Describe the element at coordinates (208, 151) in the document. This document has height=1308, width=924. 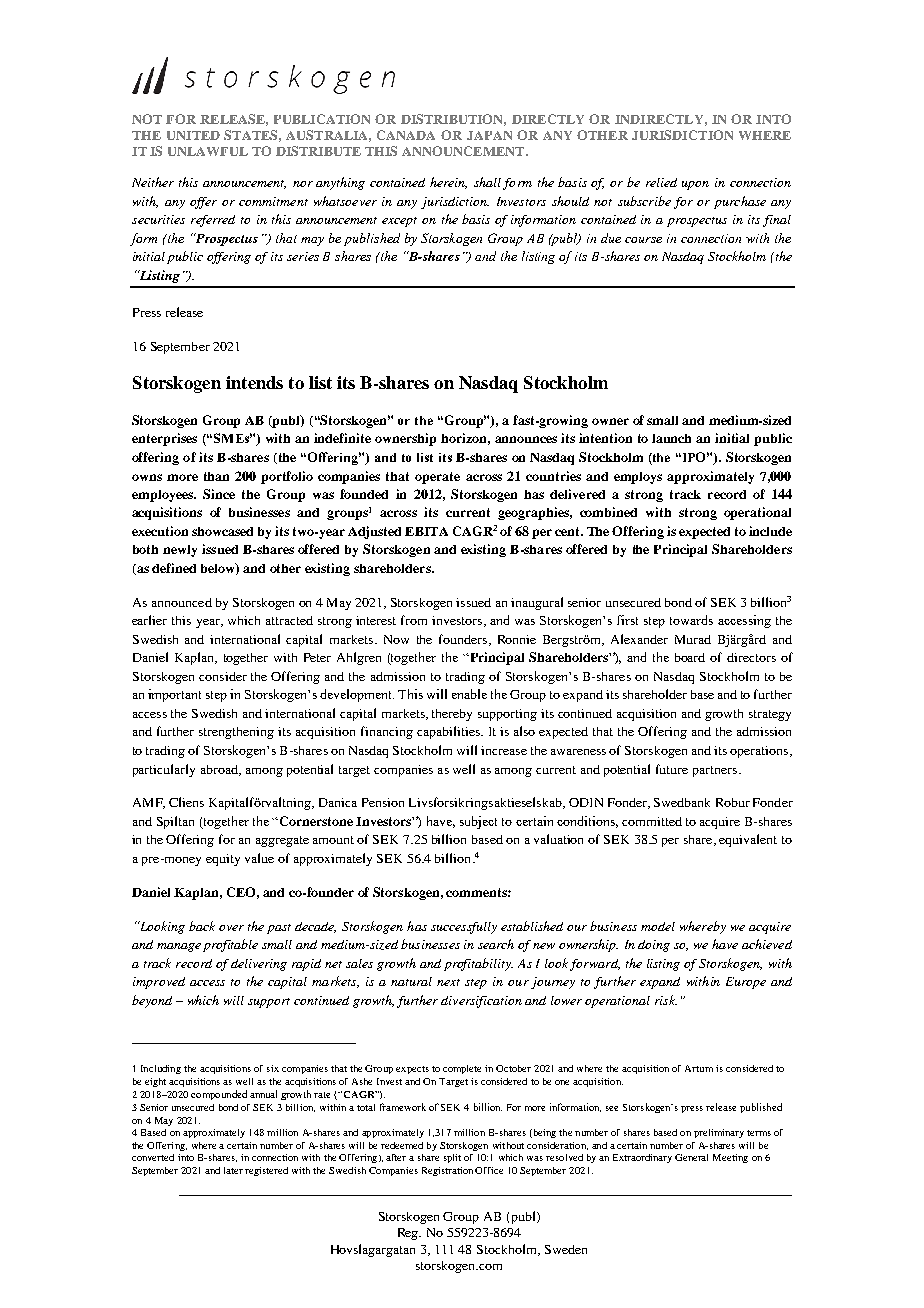
I see `UNLAWFUL` at that location.
